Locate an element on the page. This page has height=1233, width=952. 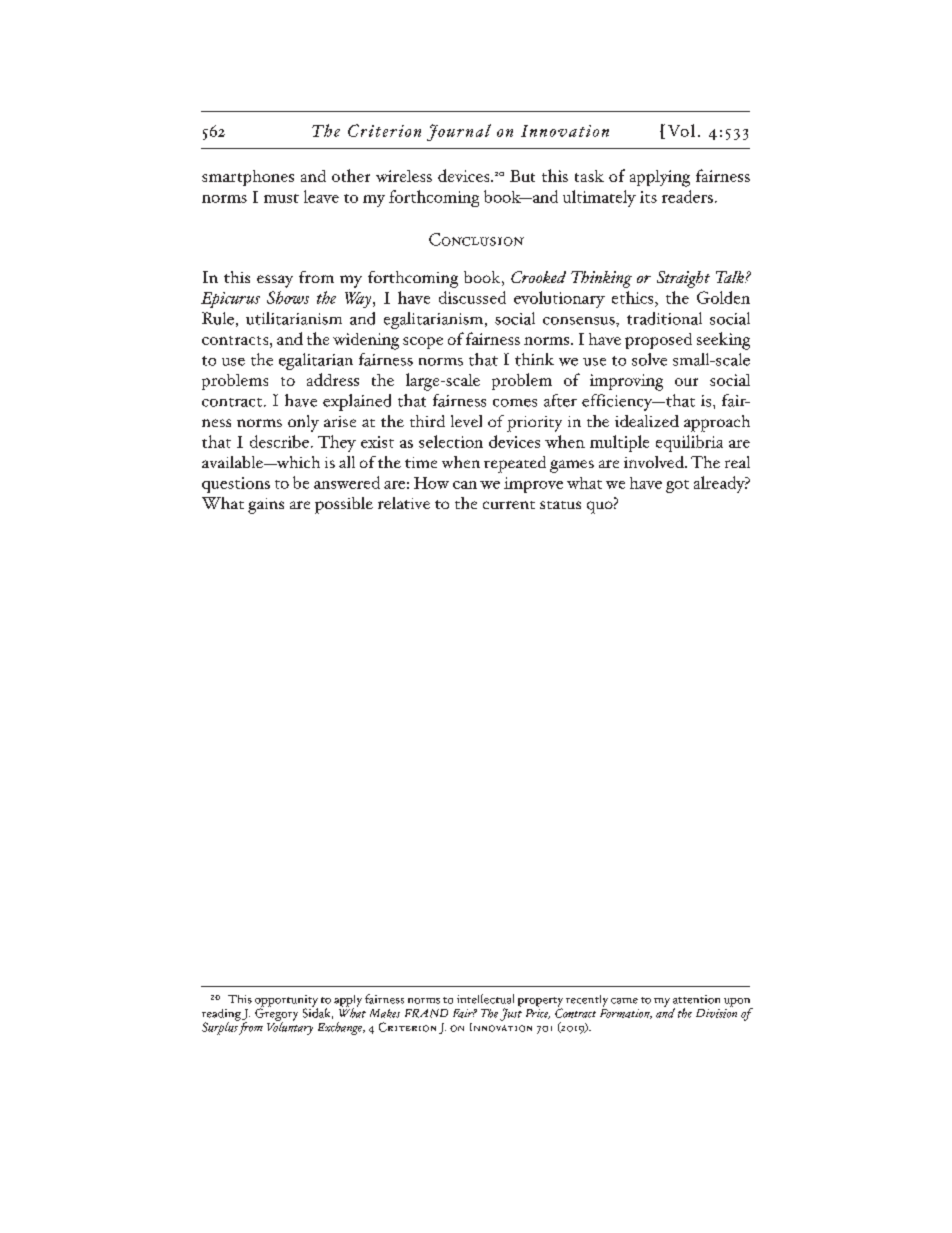
current is located at coordinates (509, 505).
